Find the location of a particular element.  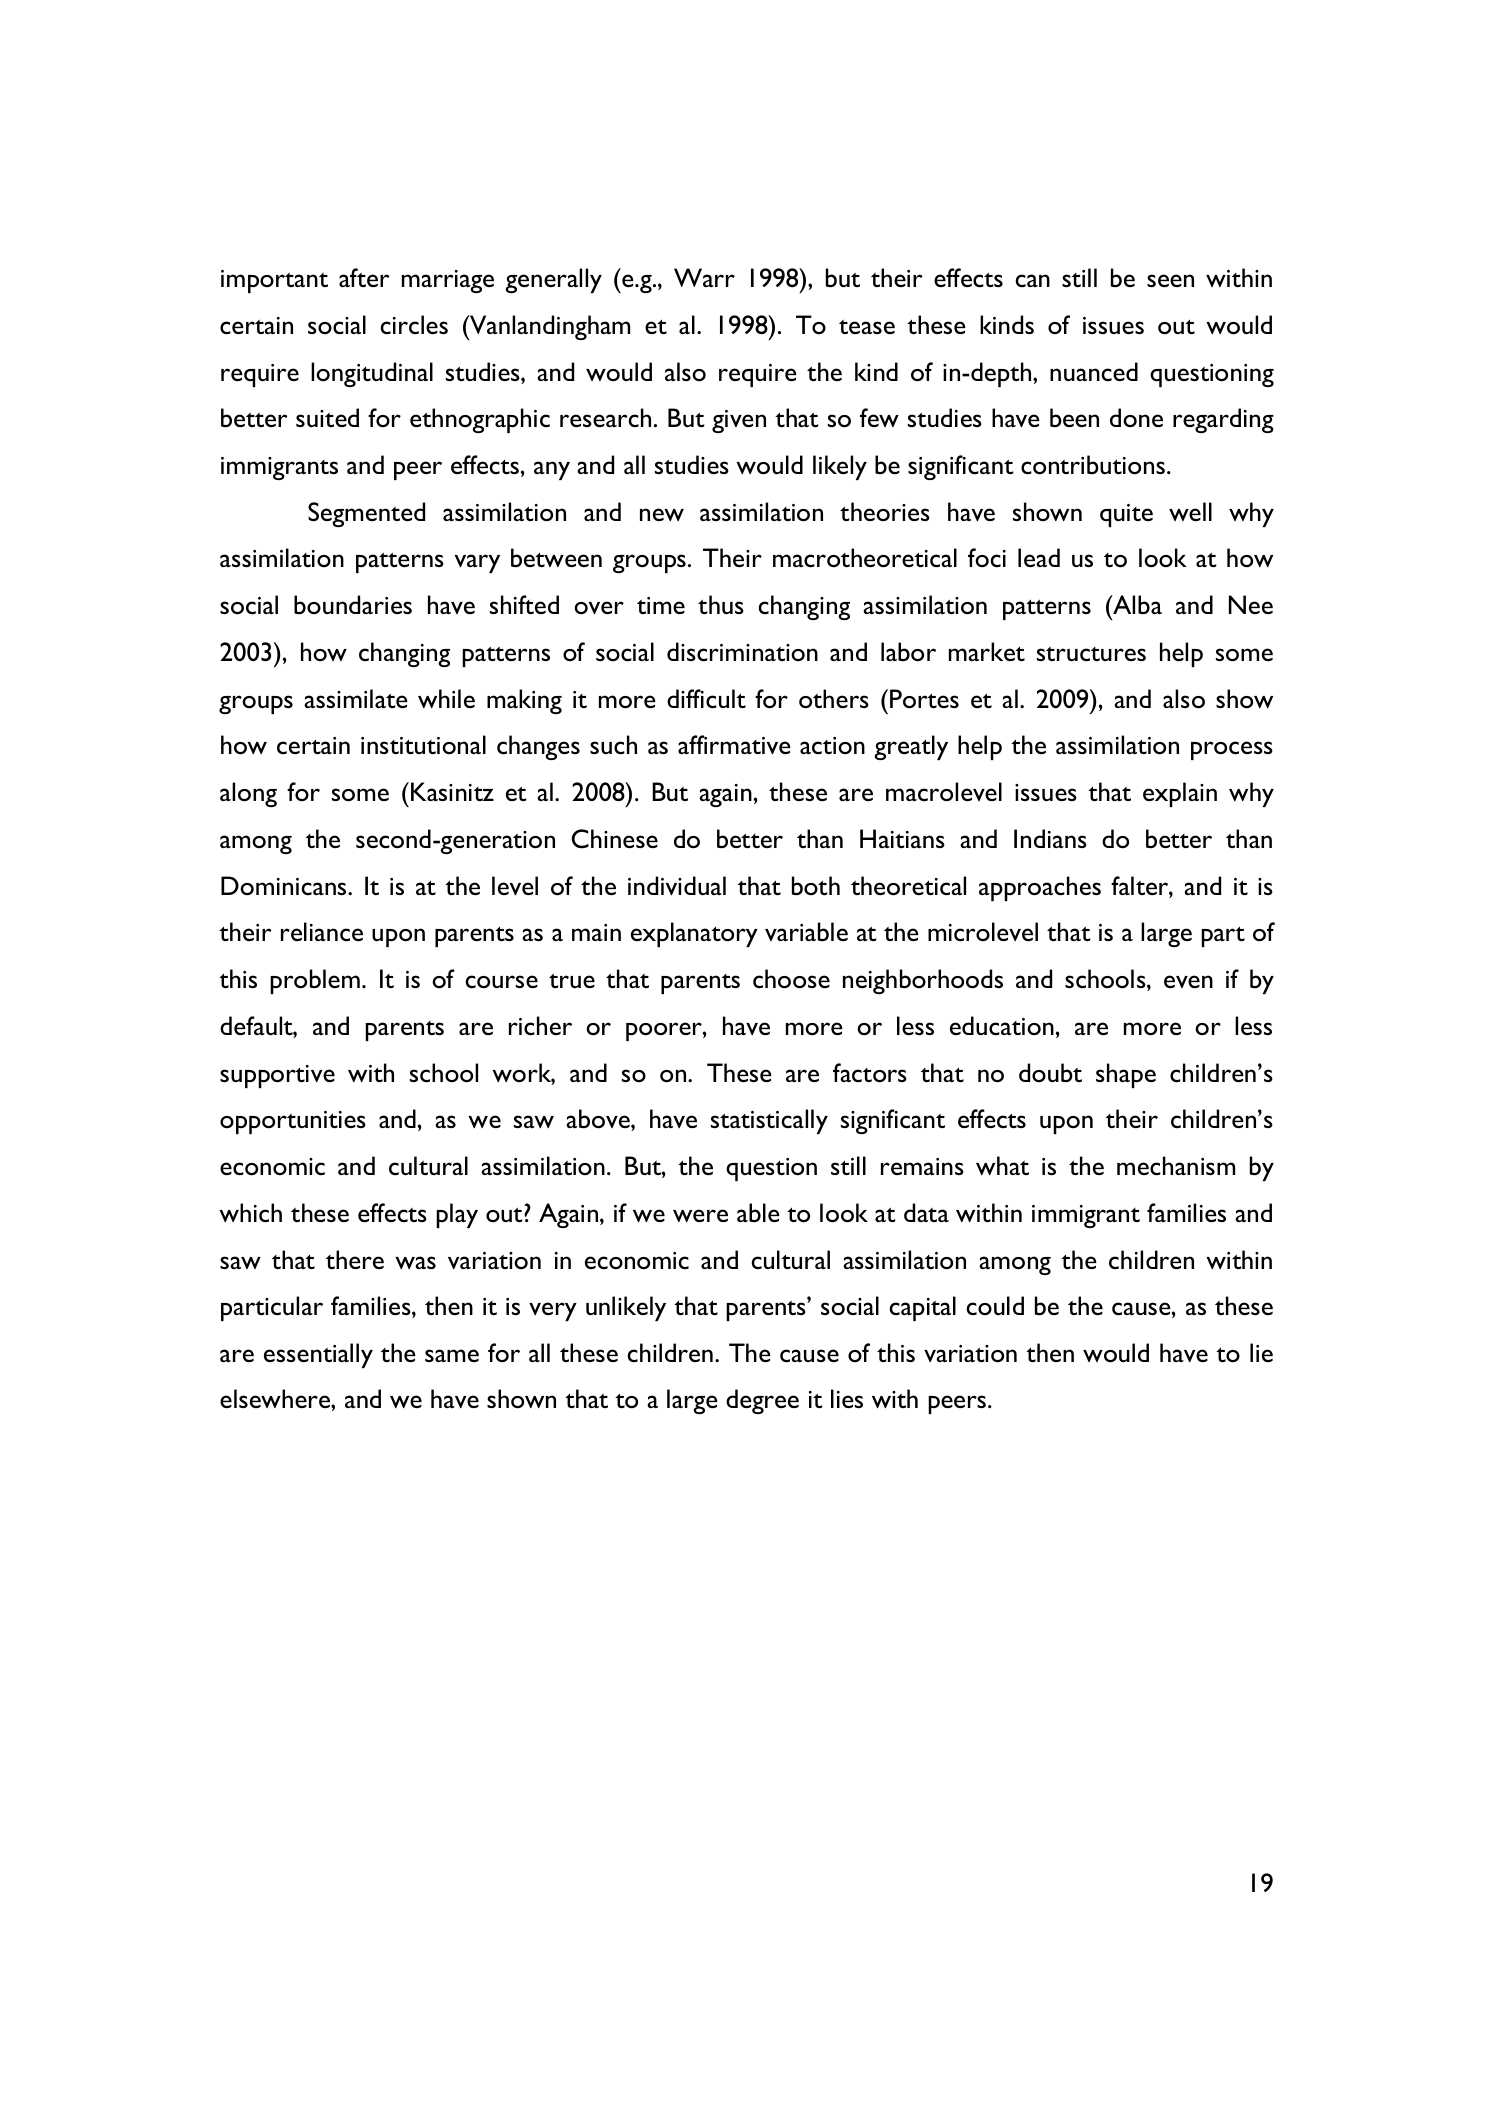

circles is located at coordinates (414, 324).
